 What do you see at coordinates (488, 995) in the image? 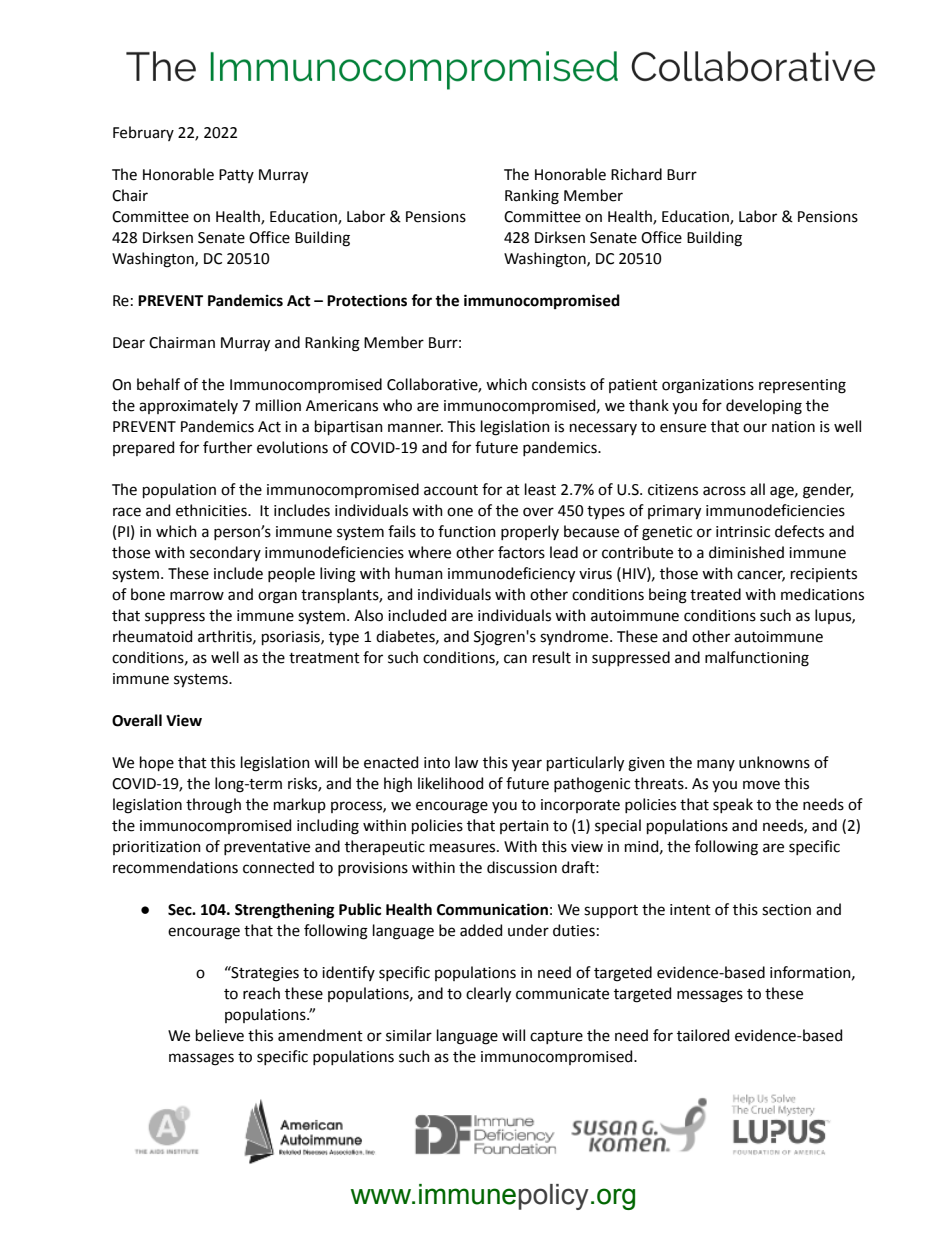
I see `clearly` at bounding box center [488, 995].
